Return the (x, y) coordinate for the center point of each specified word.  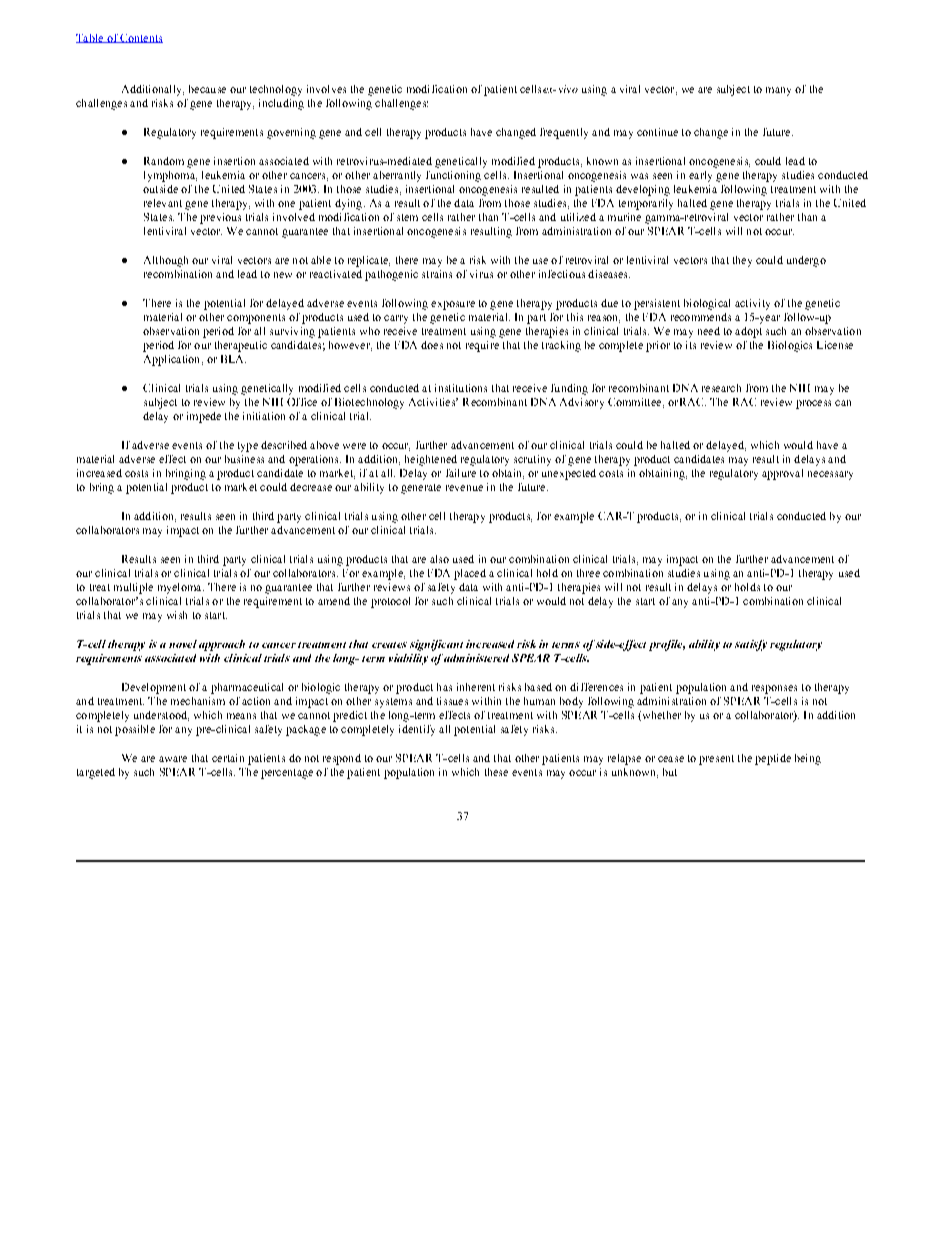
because (207, 89)
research (721, 388)
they (742, 261)
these (496, 772)
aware (173, 759)
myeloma (181, 588)
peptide (773, 759)
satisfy (751, 645)
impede (204, 417)
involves (326, 89)
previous (220, 218)
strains (437, 274)
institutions (461, 388)
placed (470, 574)
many (778, 91)
